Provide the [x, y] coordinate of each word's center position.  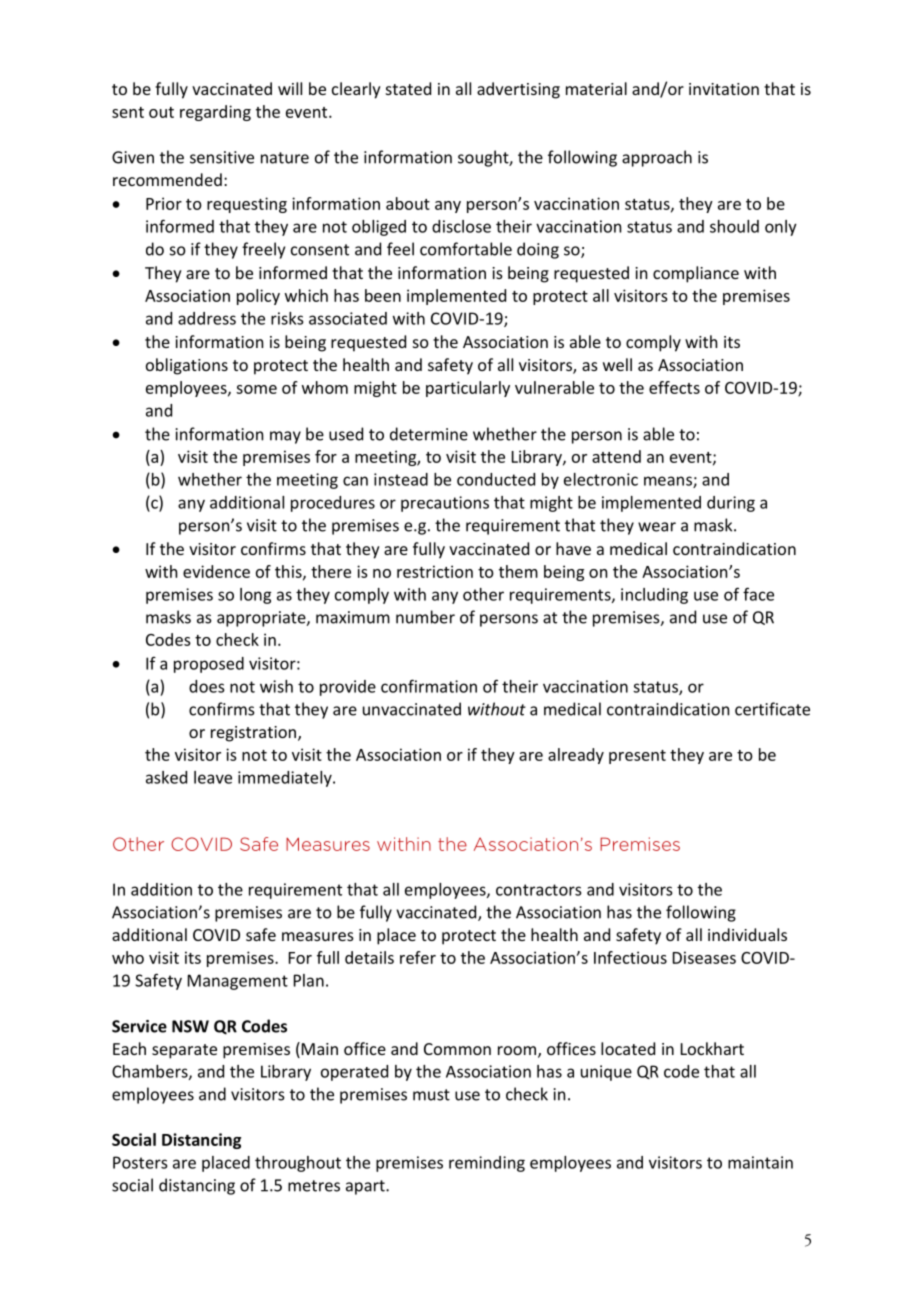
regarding [215, 113]
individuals [747, 934]
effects [674, 387]
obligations [187, 366]
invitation [724, 89]
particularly [468, 389]
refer [418, 957]
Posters [140, 1162]
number [425, 617]
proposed [209, 665]
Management [238, 982]
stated [408, 88]
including [654, 596]
